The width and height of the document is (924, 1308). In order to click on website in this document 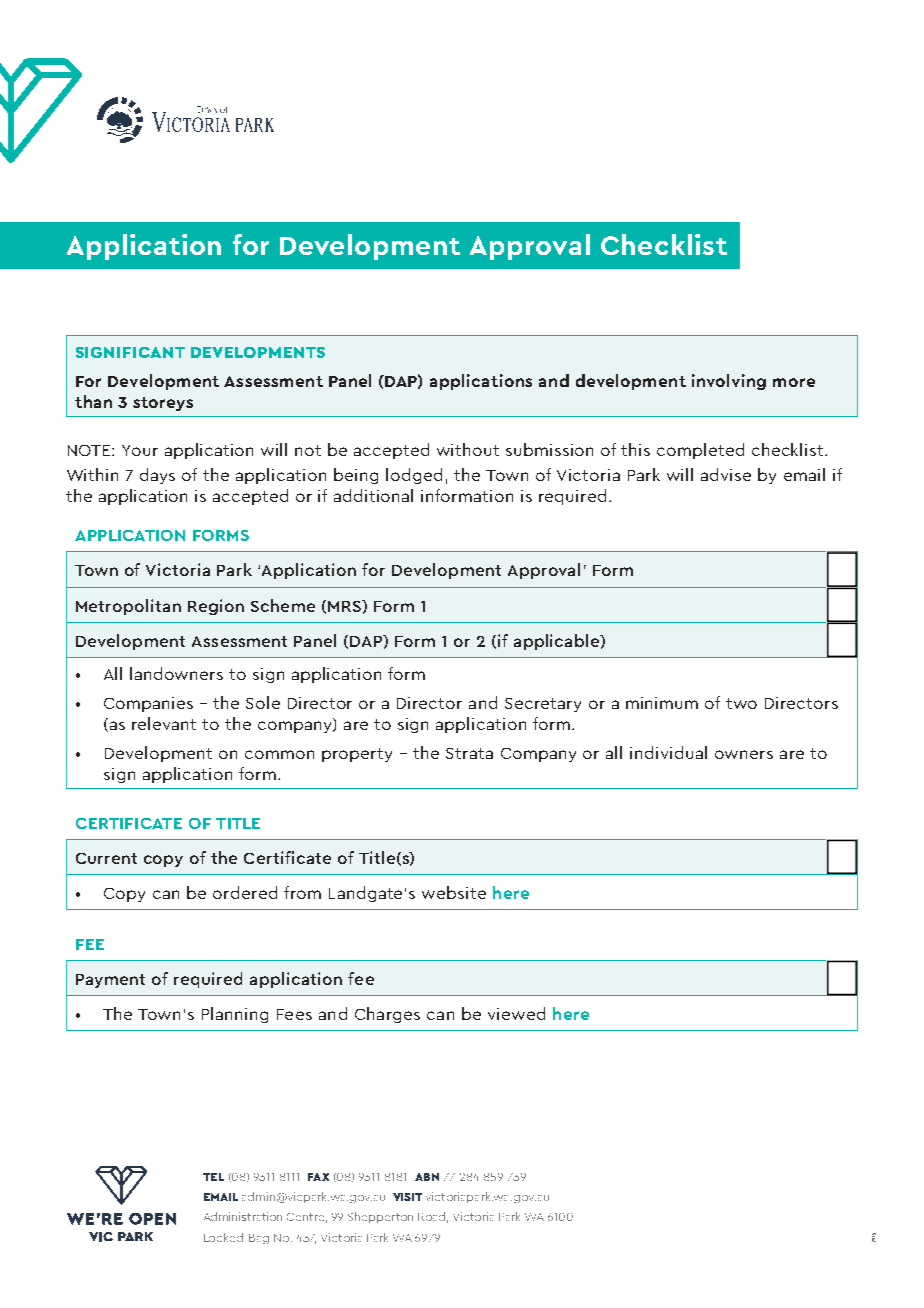, I will do `click(454, 892)`.
